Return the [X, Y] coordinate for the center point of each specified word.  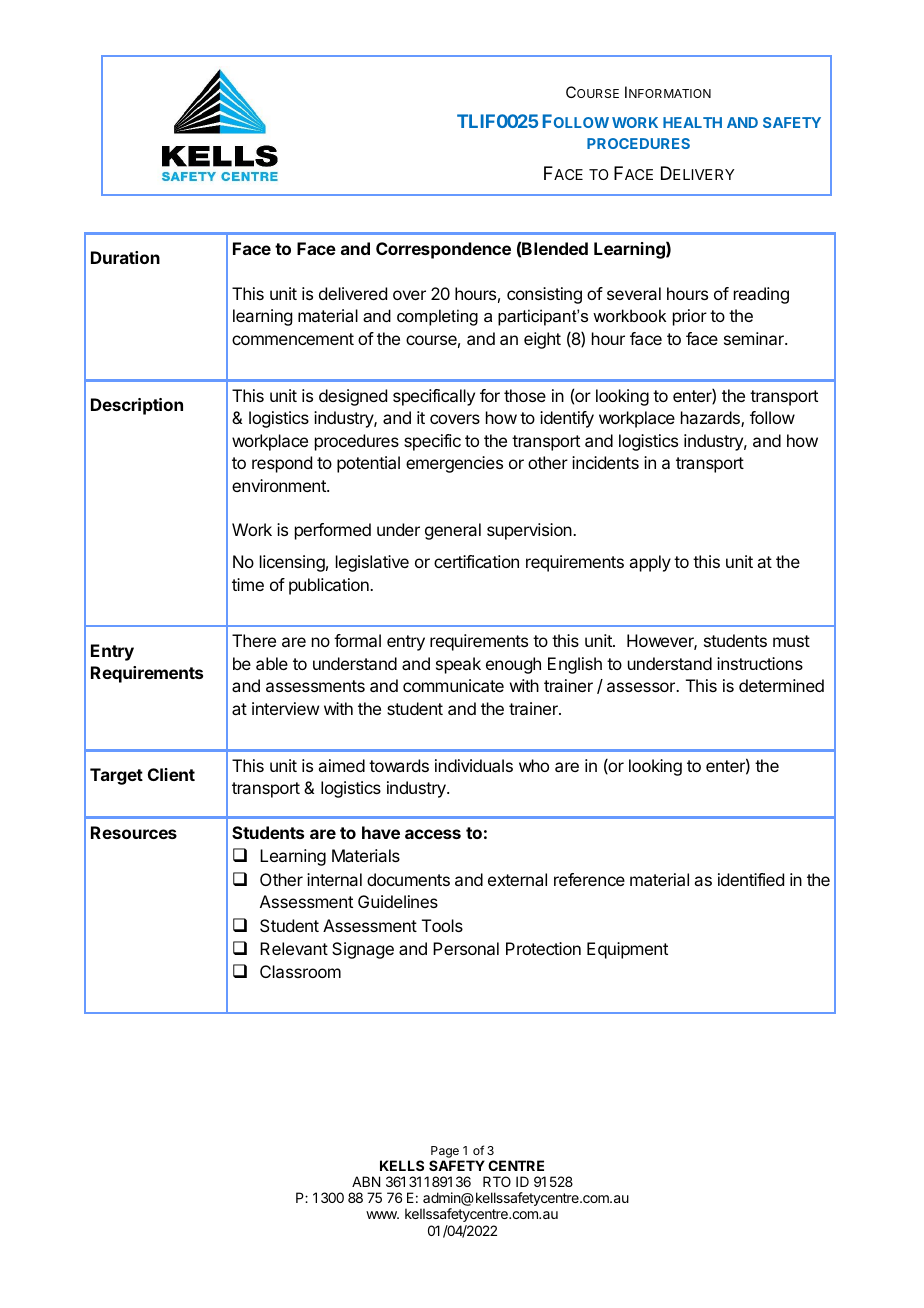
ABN [366, 1181]
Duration [125, 257]
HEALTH [692, 122]
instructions [760, 663]
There [254, 640]
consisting [544, 295]
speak [458, 665]
